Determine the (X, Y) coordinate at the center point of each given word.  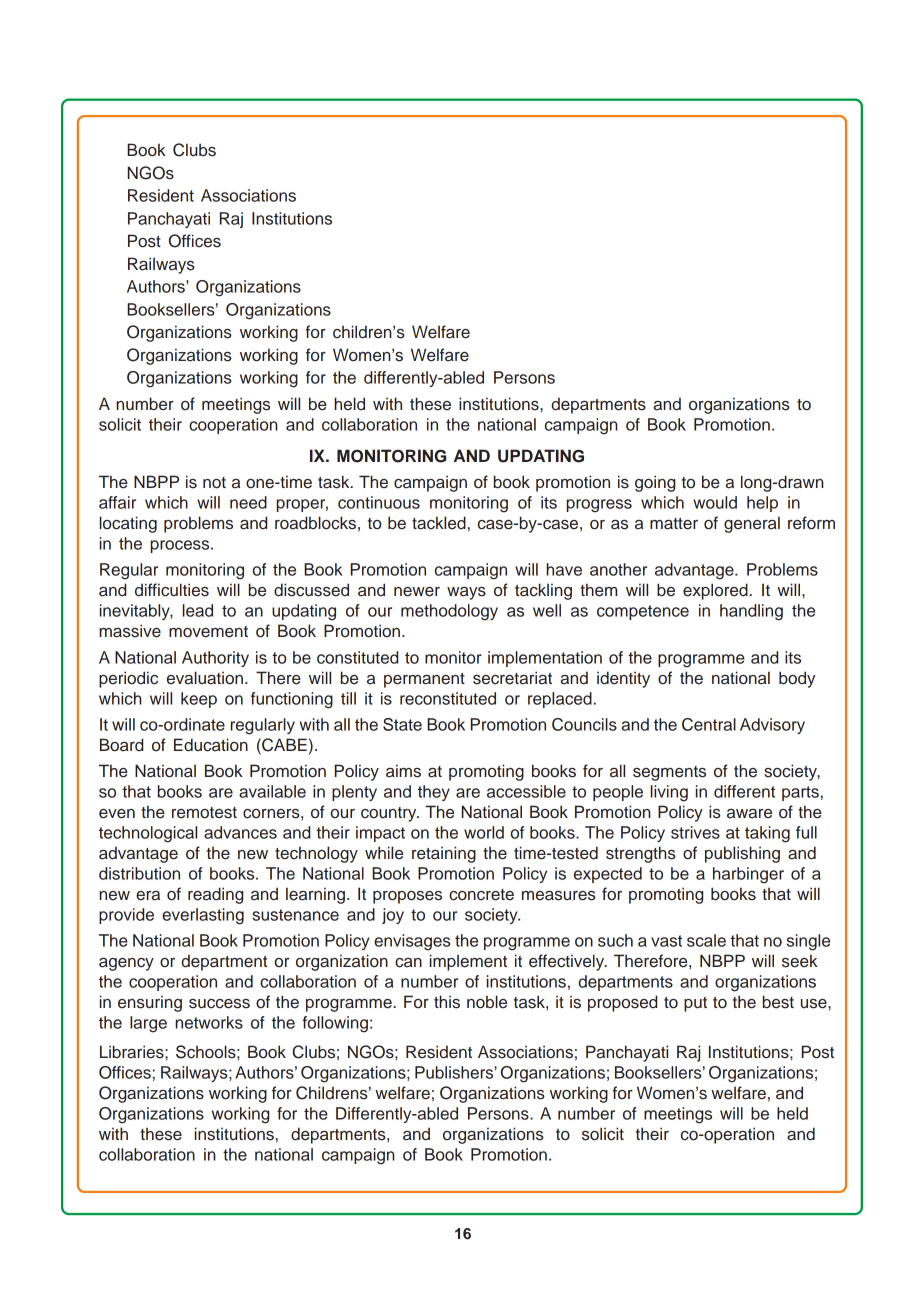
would (715, 502)
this (447, 1002)
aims (403, 771)
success (219, 1004)
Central (709, 724)
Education (211, 745)
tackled (439, 523)
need (248, 502)
